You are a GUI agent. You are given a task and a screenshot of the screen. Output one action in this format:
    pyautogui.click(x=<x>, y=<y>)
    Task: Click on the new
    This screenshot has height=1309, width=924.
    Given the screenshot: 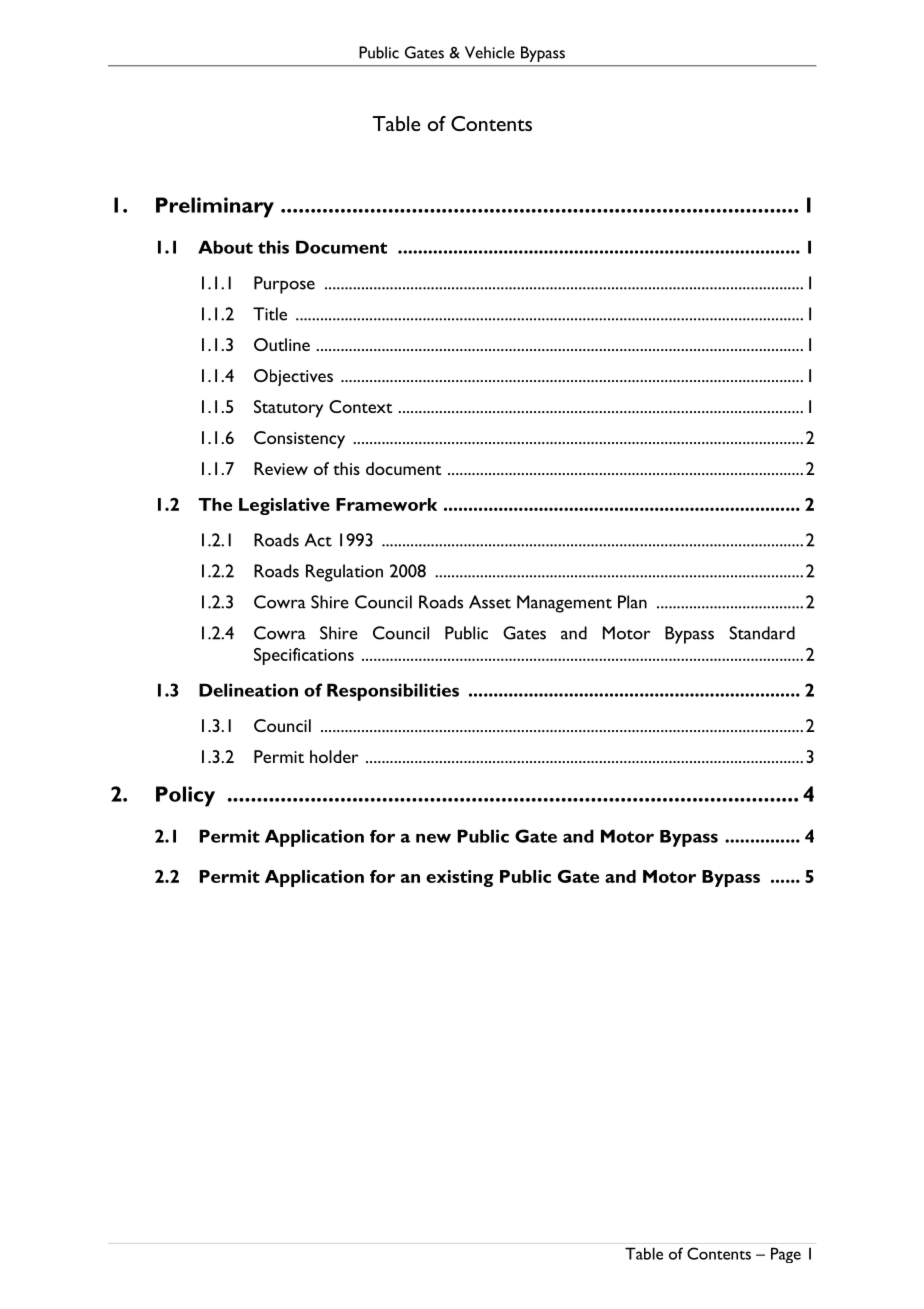 What is the action you would take?
    pyautogui.click(x=433, y=838)
